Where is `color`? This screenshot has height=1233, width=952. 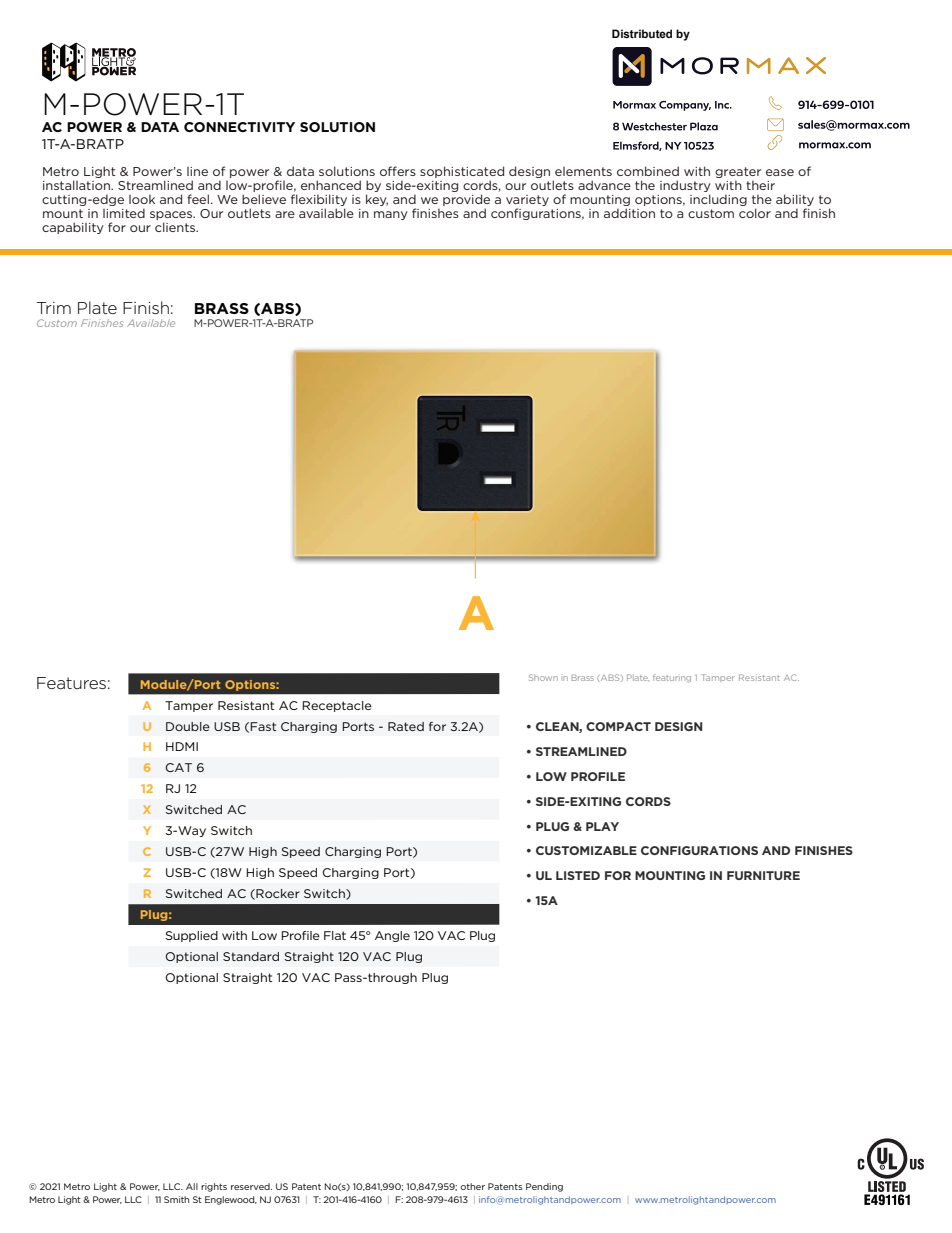 color is located at coordinates (755, 213).
